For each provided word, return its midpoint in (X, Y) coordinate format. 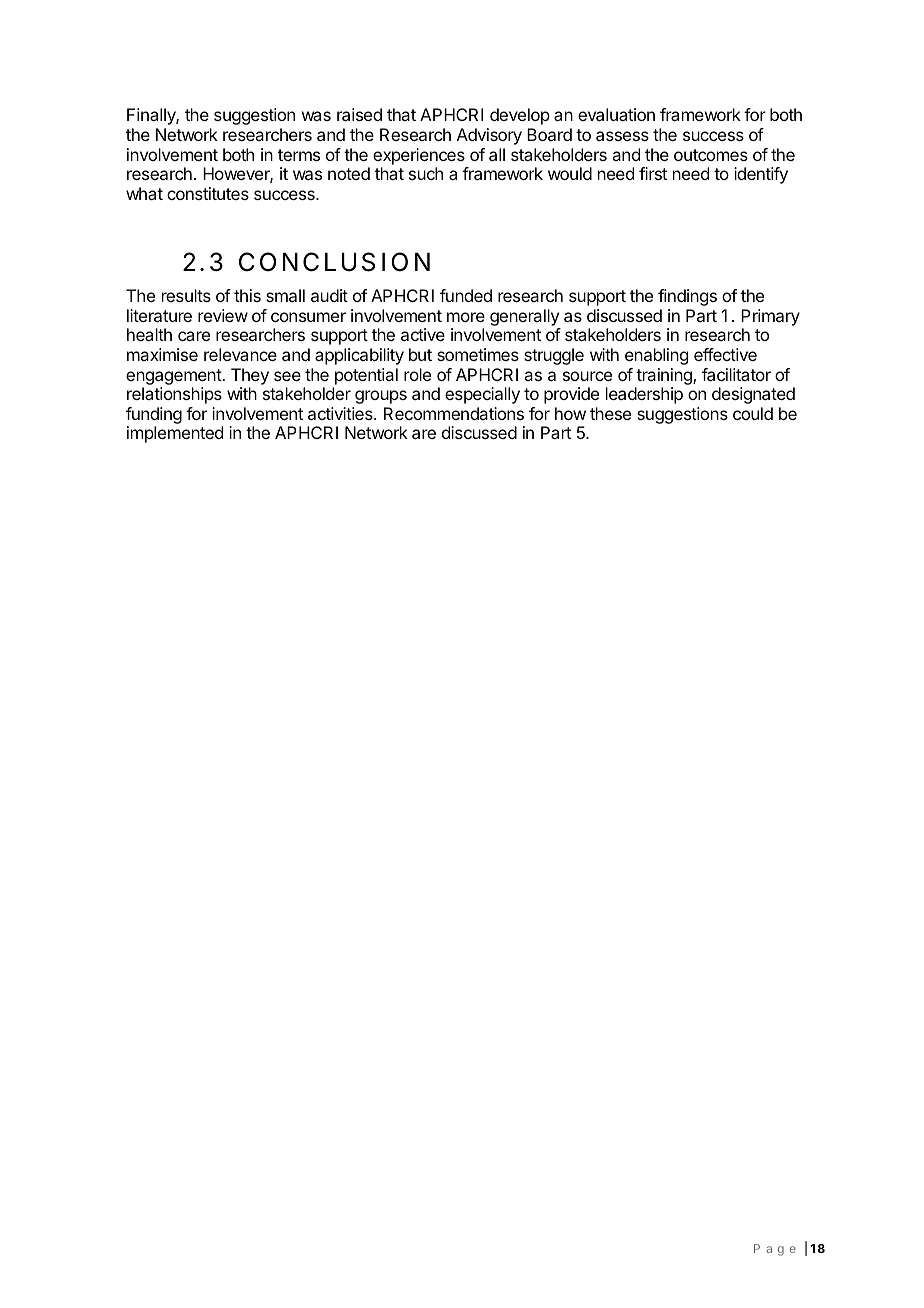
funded (466, 295)
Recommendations (454, 413)
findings (687, 297)
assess (622, 136)
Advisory (489, 136)
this (247, 295)
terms (299, 155)
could (753, 413)
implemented (175, 434)
